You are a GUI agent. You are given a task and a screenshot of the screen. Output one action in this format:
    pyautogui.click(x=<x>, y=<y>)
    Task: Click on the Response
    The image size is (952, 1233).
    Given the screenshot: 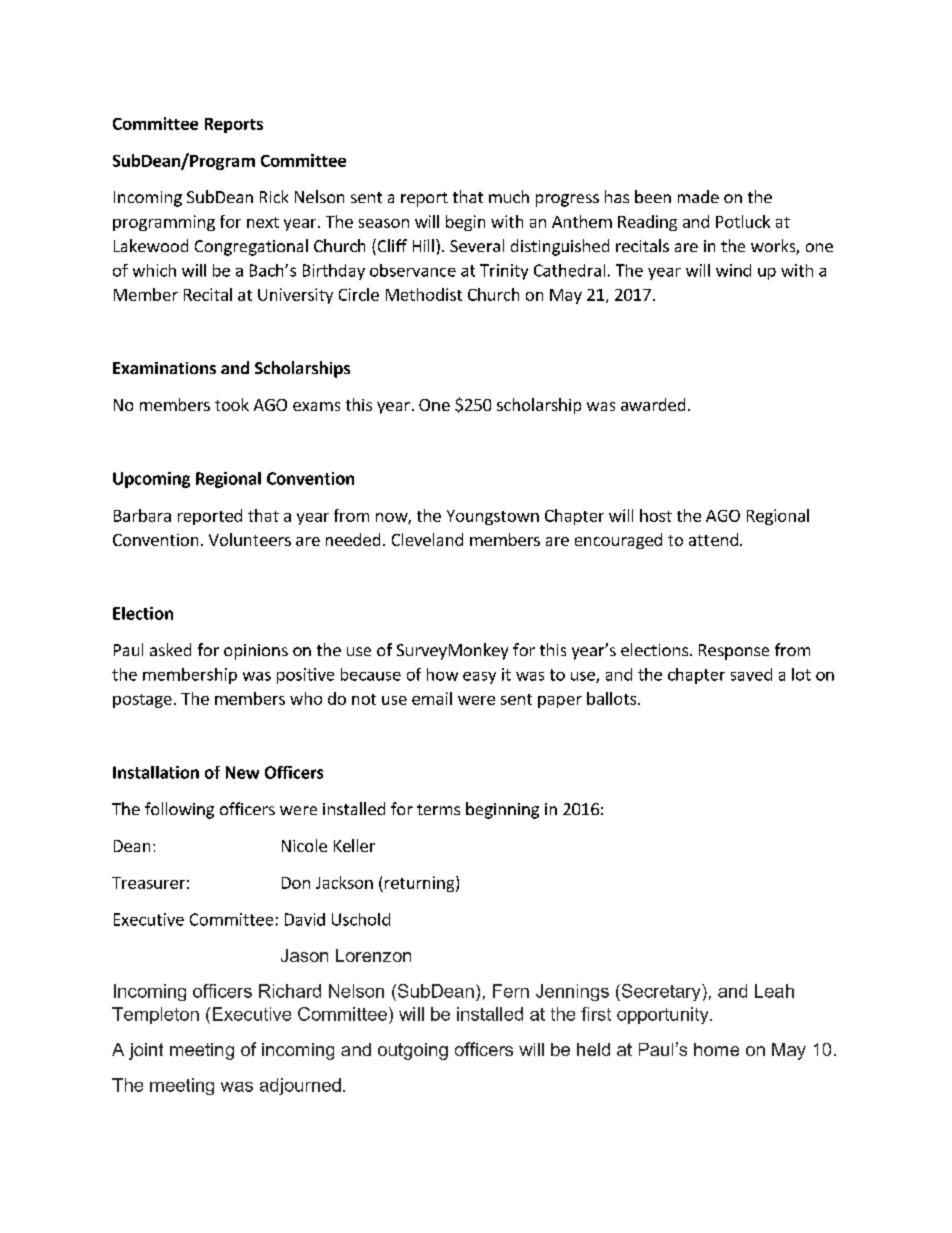 What is the action you would take?
    pyautogui.click(x=734, y=652)
